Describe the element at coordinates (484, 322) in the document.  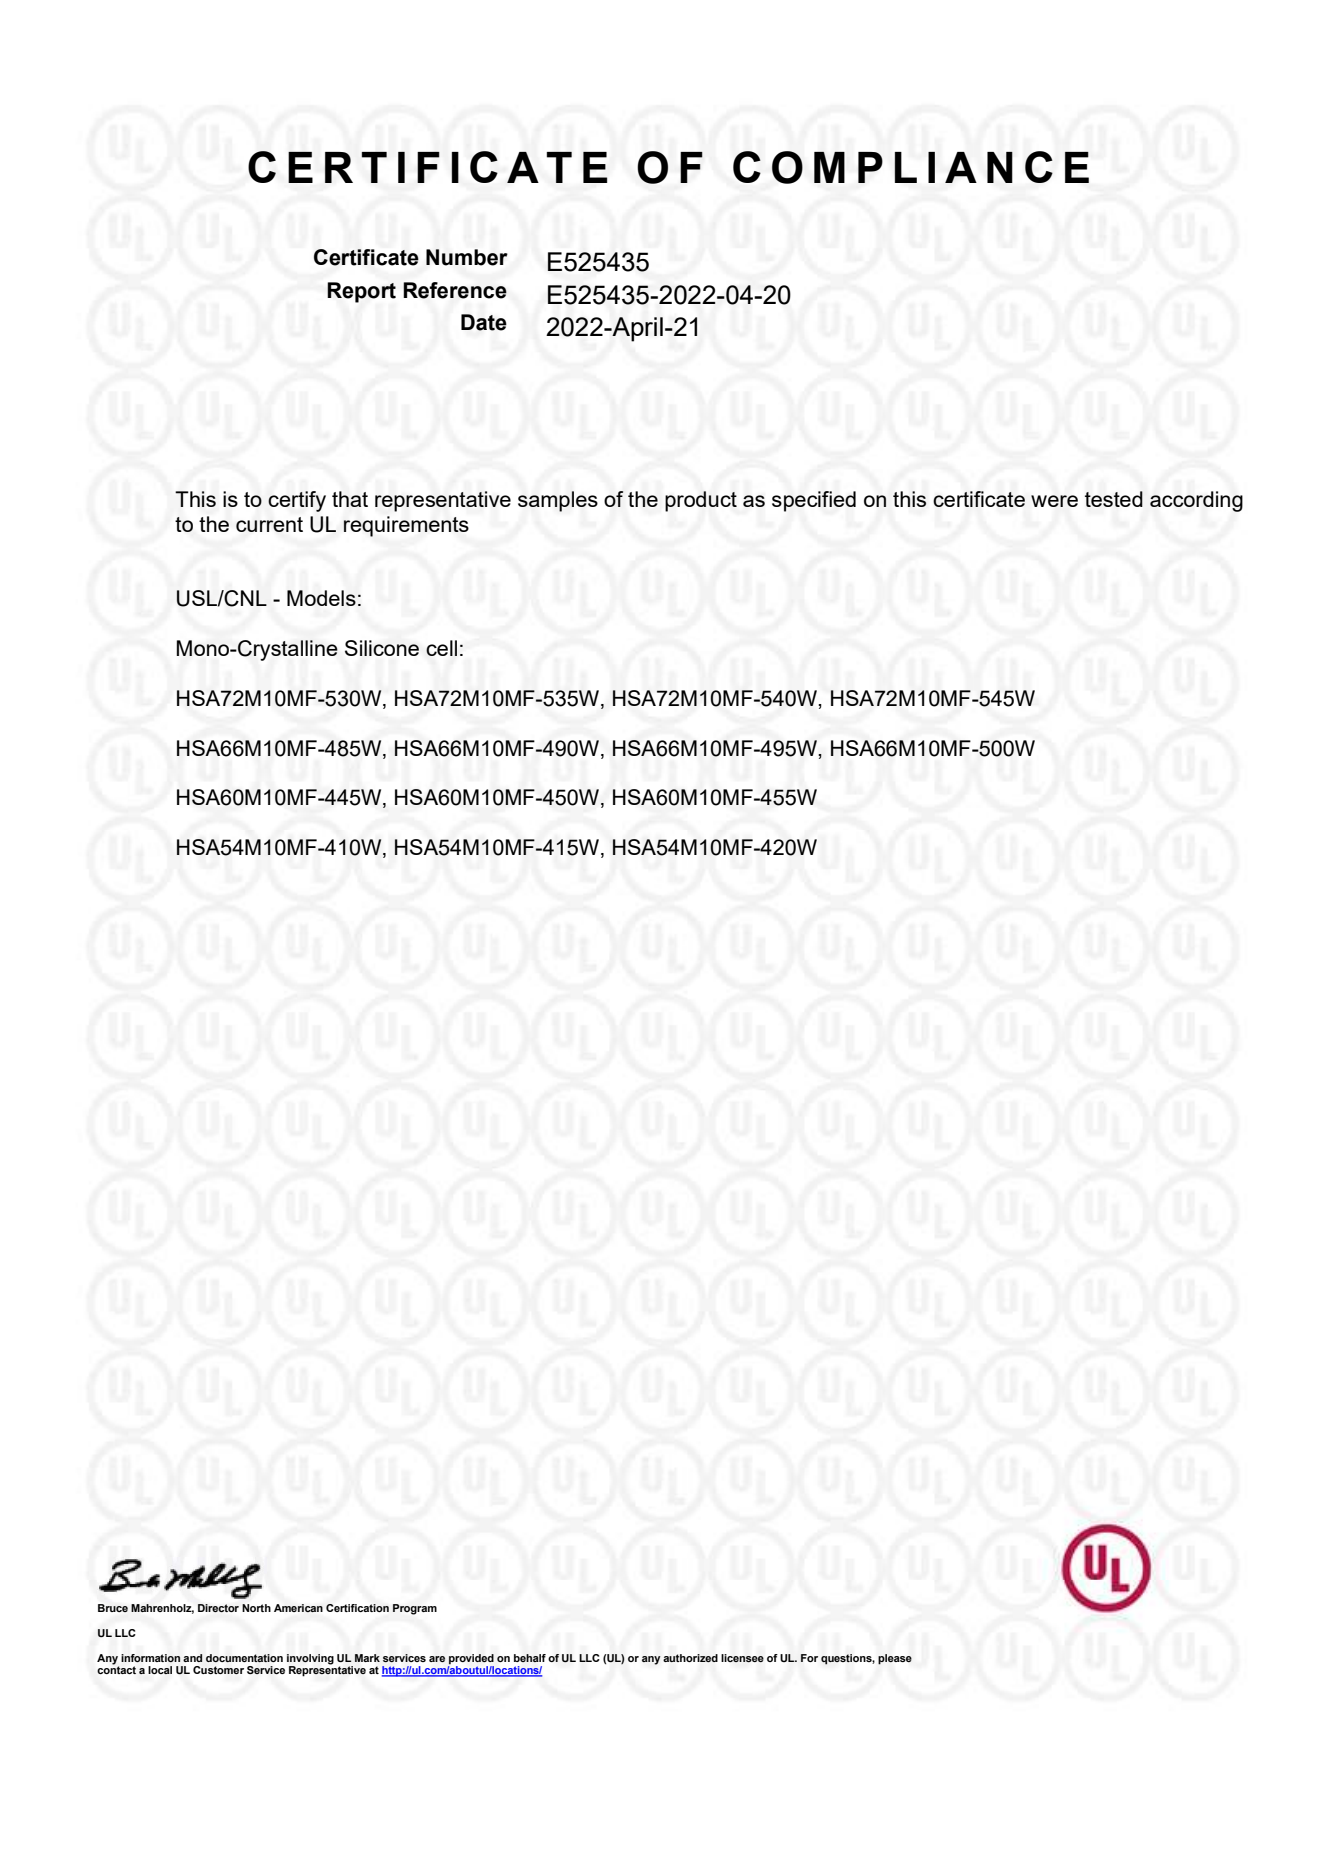
I see `Date` at that location.
